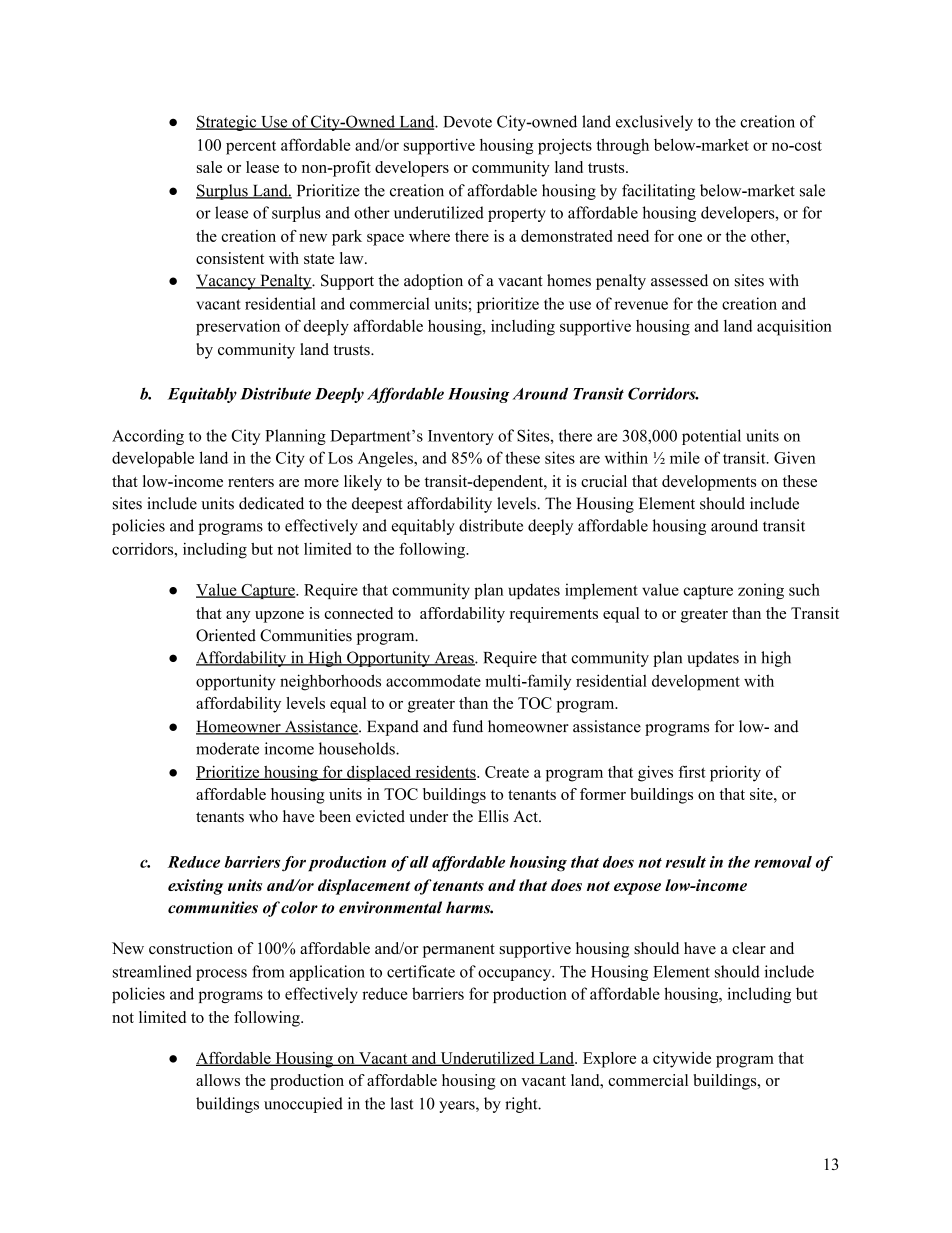 The width and height of the screenshot is (952, 1233). Describe the element at coordinates (654, 123) in the screenshot. I see `exclusively` at that location.
